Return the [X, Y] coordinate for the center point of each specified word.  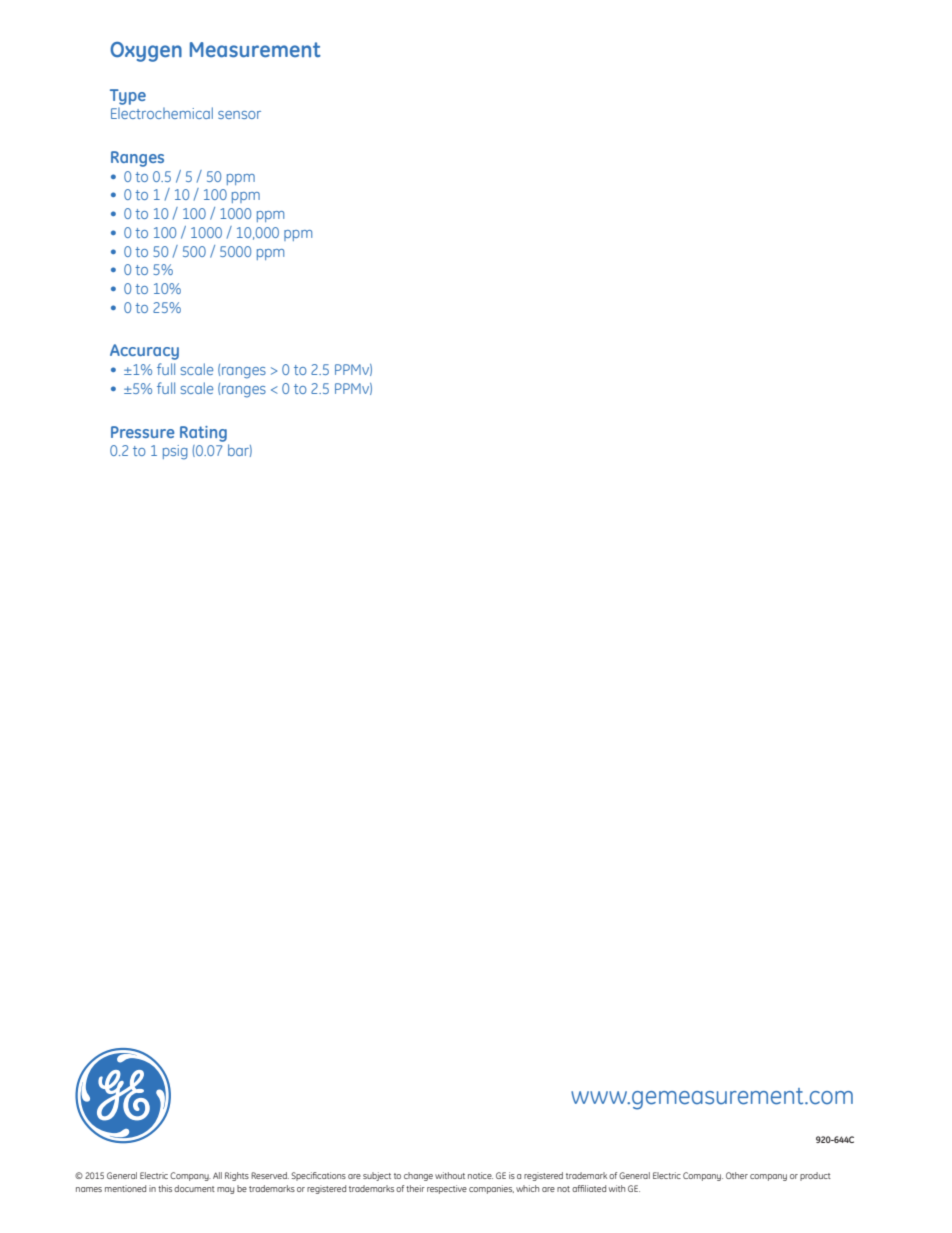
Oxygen [146, 52]
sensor [239, 115]
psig [175, 452]
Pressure [143, 432]
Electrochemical [162, 113]
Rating [203, 434]
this [165, 1188]
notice [480, 1175]
